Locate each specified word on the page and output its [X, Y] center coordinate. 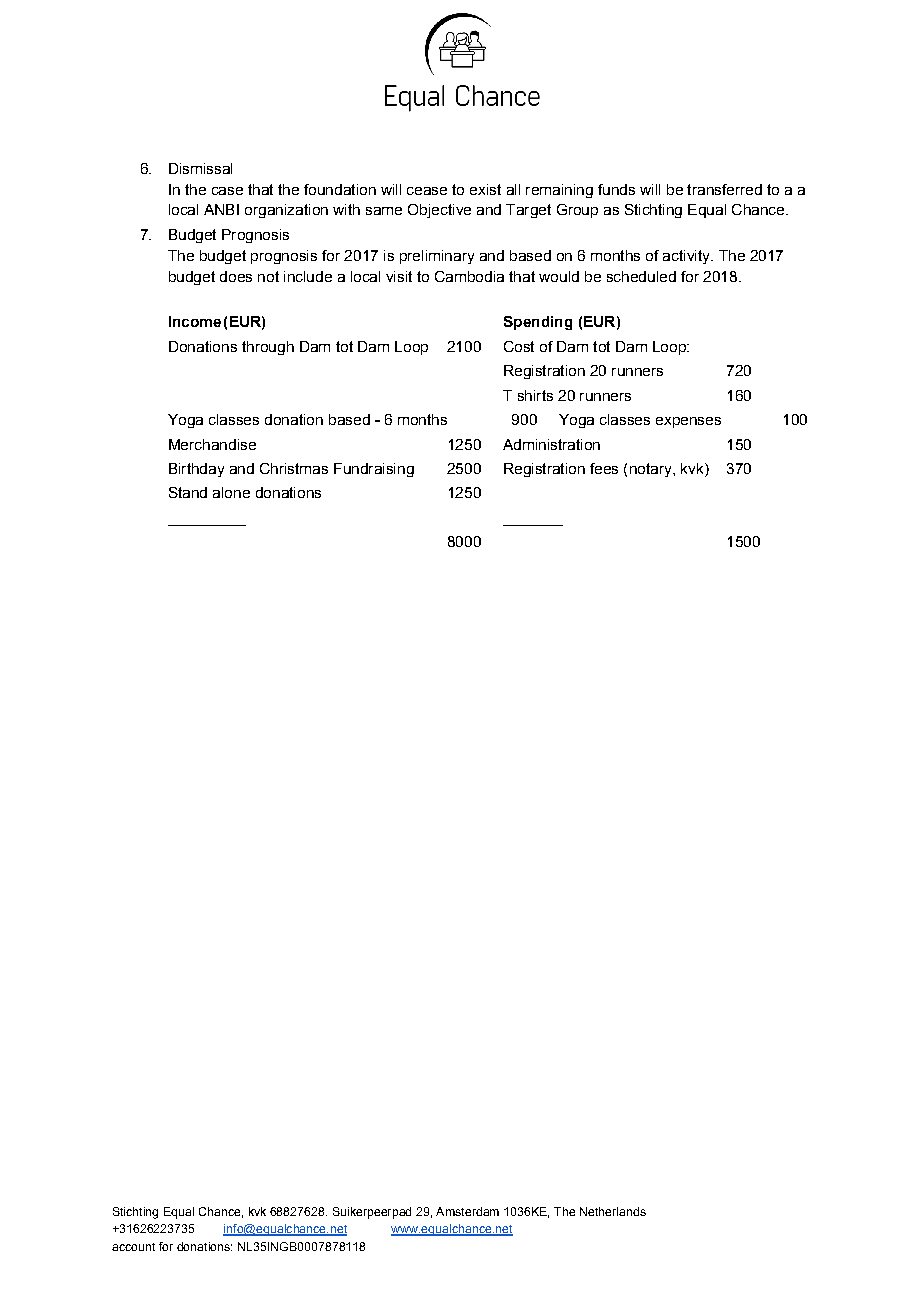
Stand [188, 492]
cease [427, 191]
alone [231, 492]
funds [616, 189]
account [133, 1247]
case [227, 191]
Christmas [294, 468]
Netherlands [613, 1211]
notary [652, 470]
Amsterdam [467, 1211]
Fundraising [374, 470]
